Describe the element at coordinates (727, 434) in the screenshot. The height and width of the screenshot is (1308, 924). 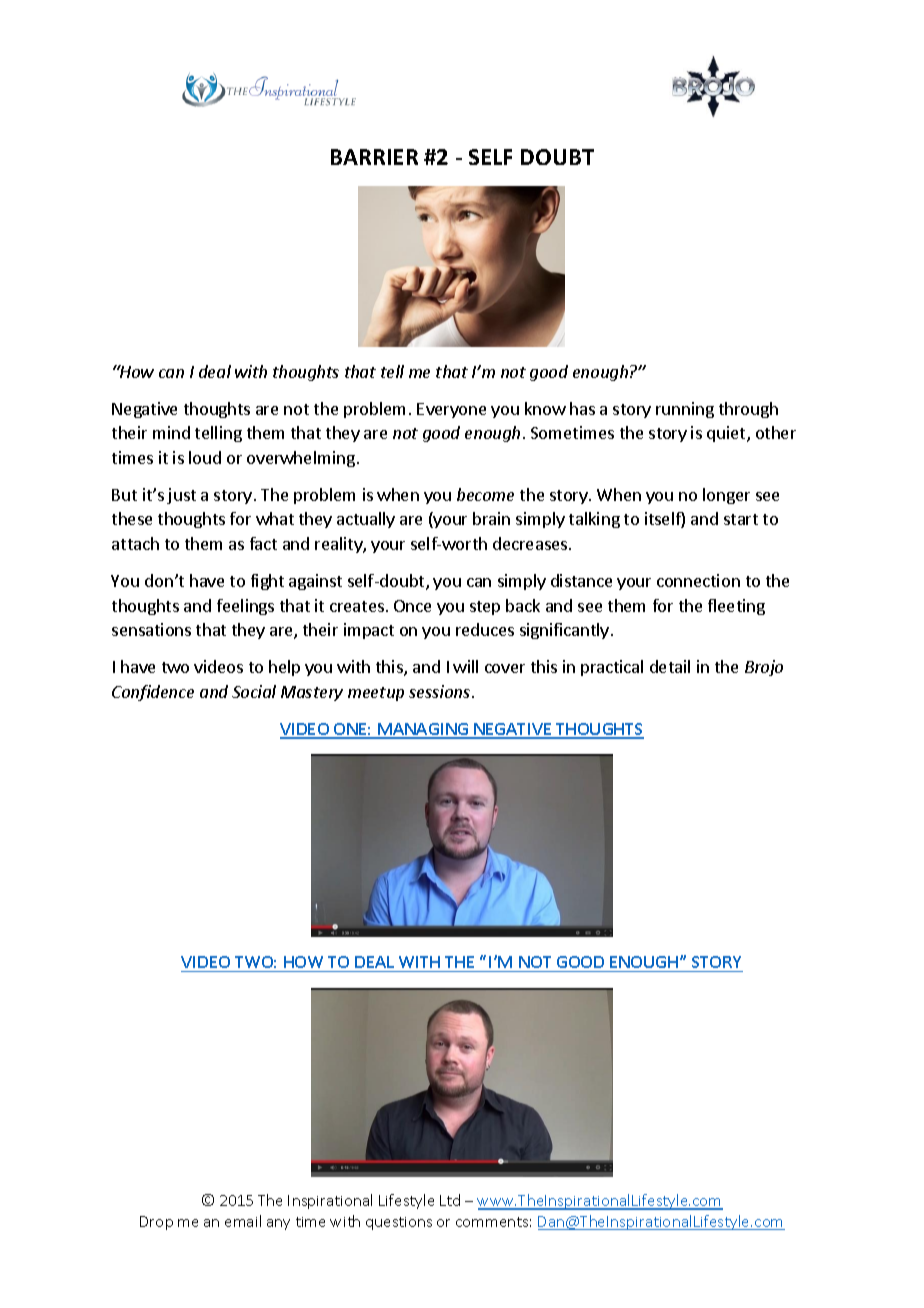
I see `quiet` at that location.
